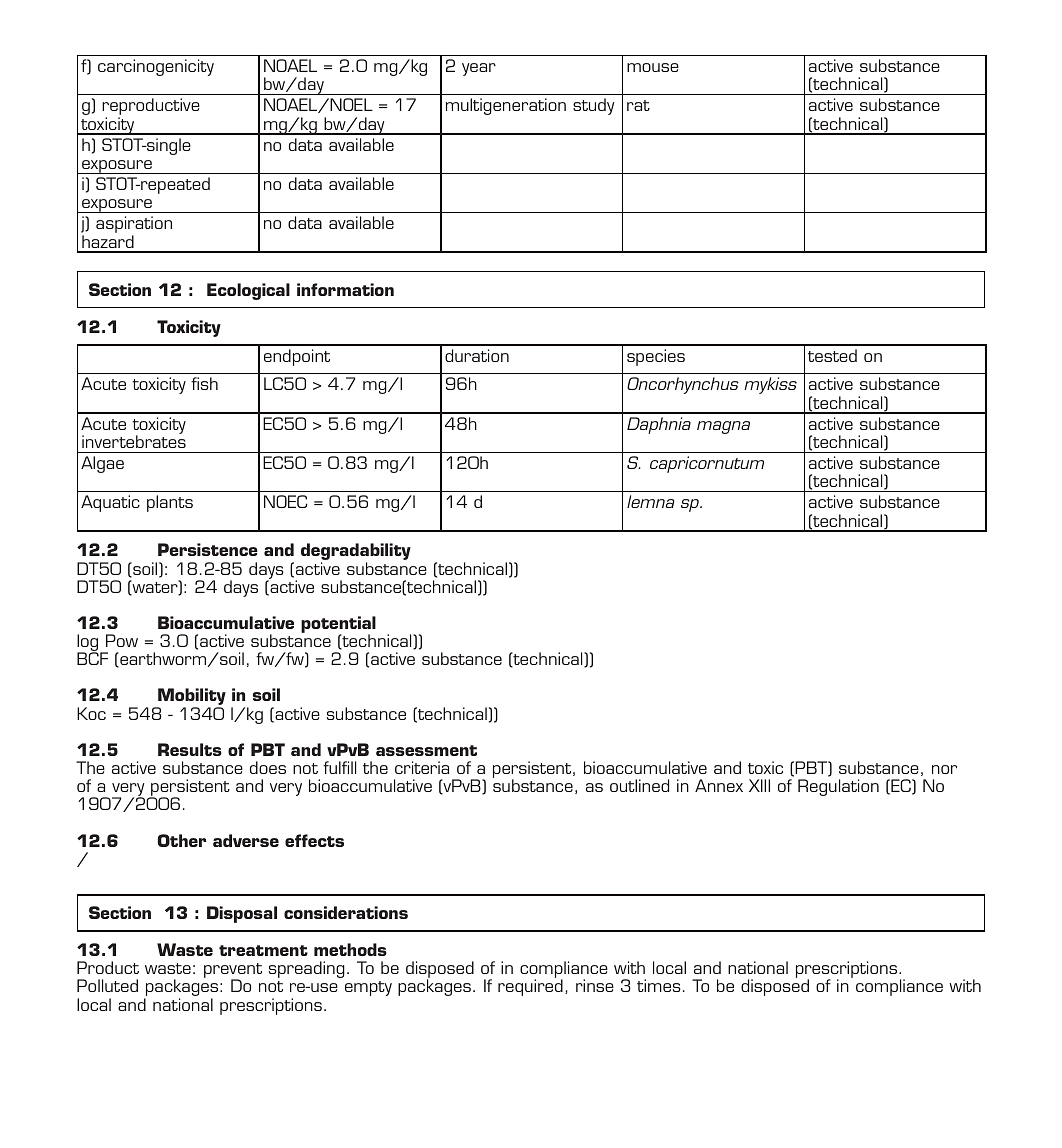 The height and width of the page is (1148, 1062). Describe the element at coordinates (723, 427) in the page. I see `magna` at that location.
